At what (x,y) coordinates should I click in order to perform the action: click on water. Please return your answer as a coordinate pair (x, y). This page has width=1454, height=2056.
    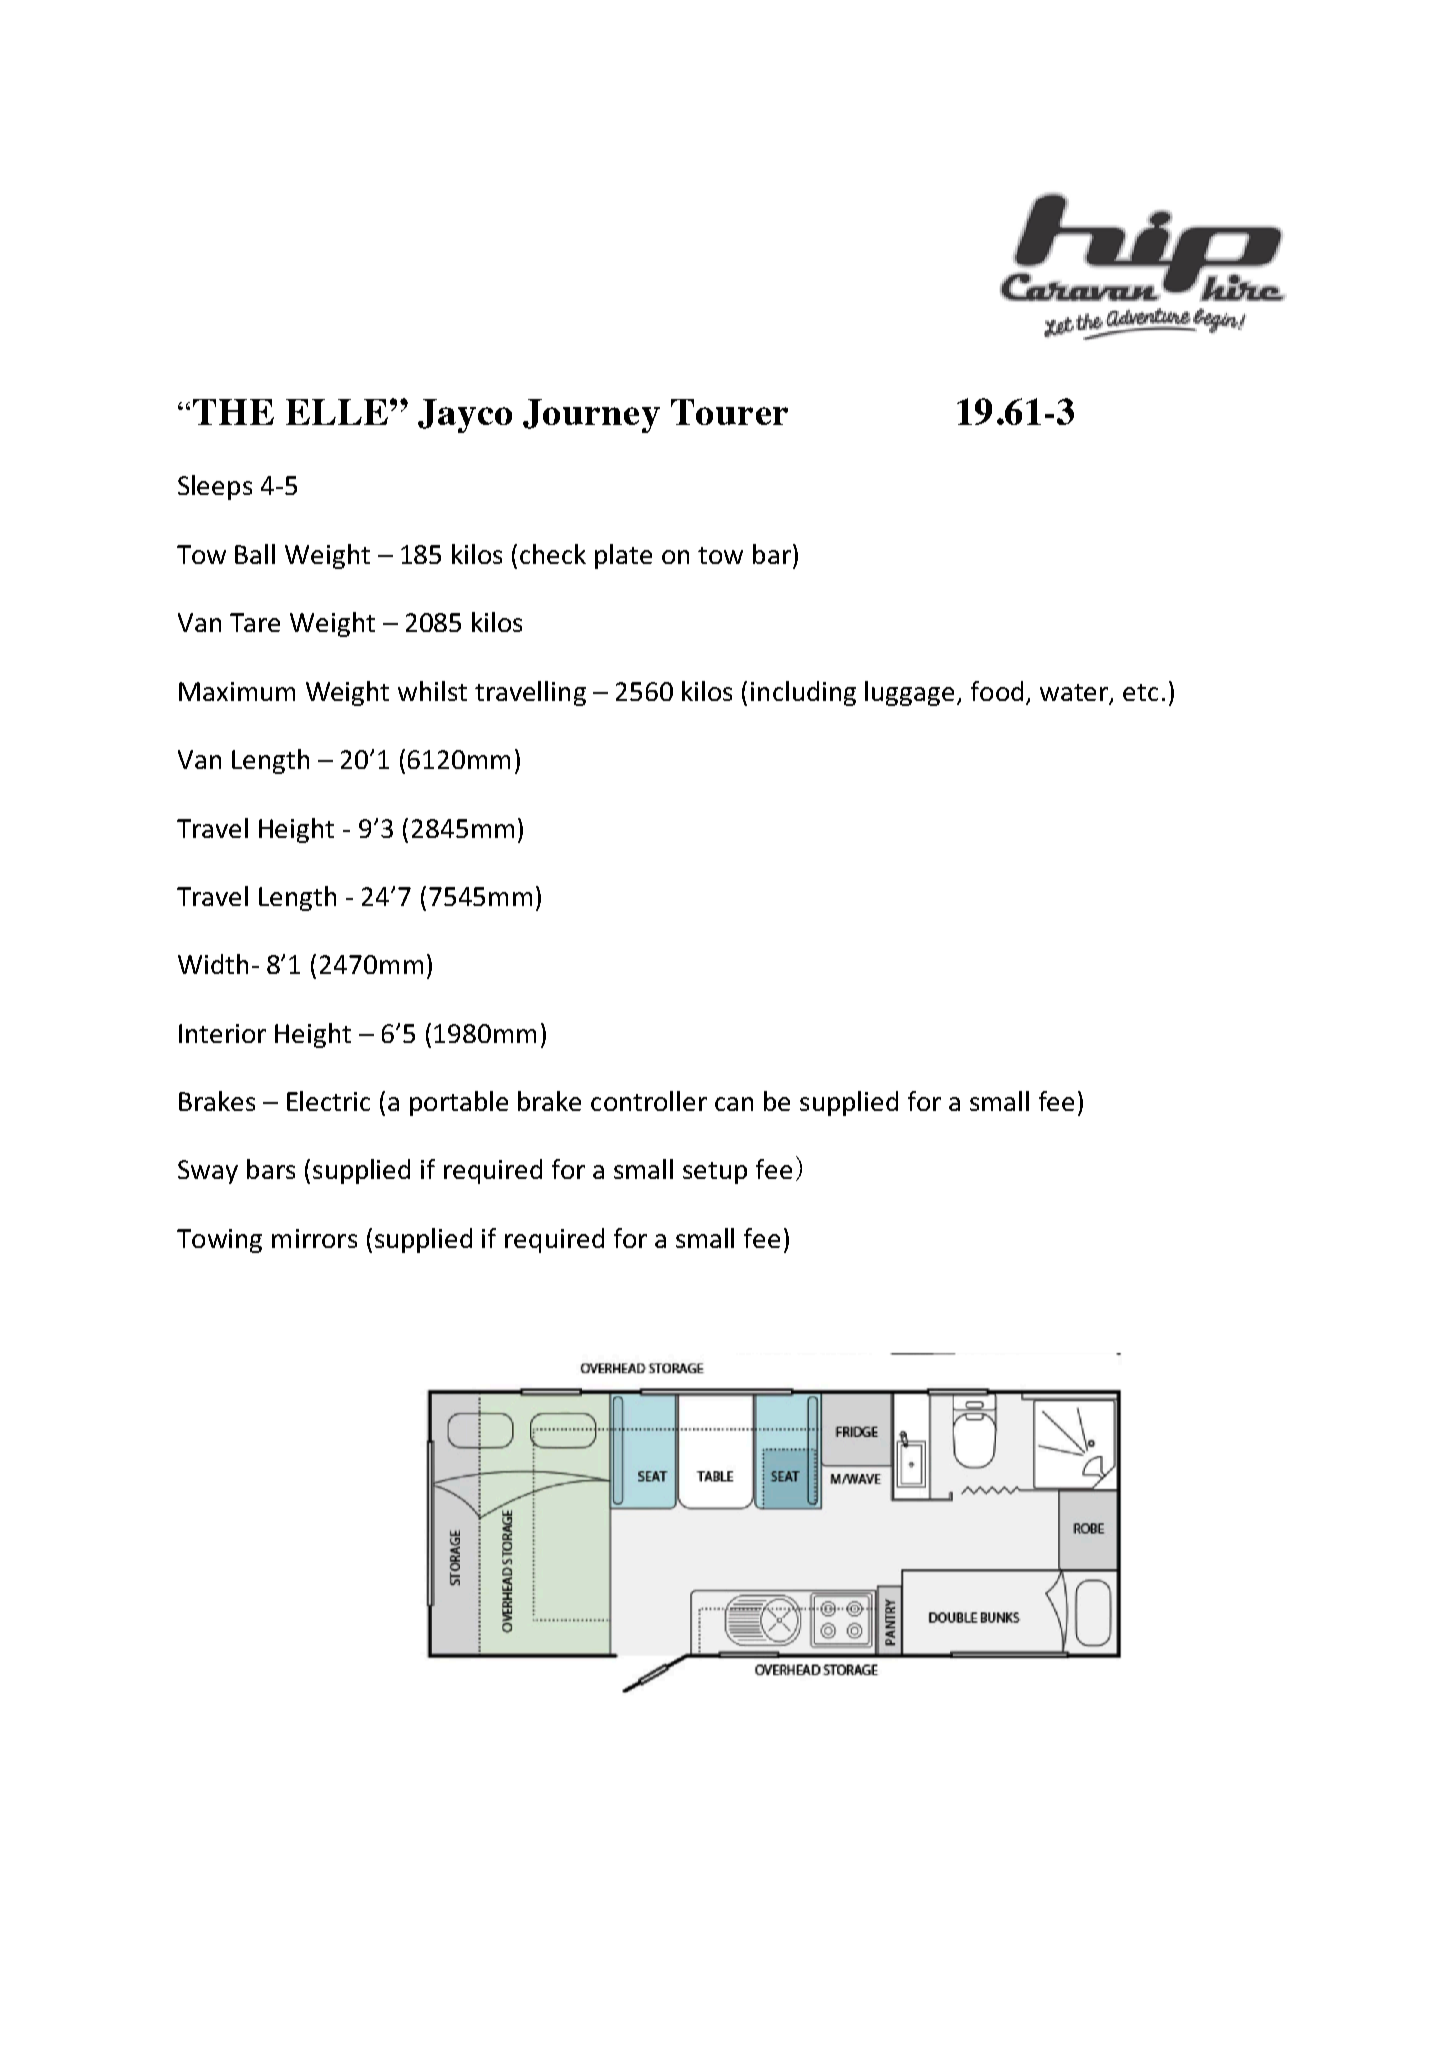
    Looking at the image, I should click on (1075, 694).
